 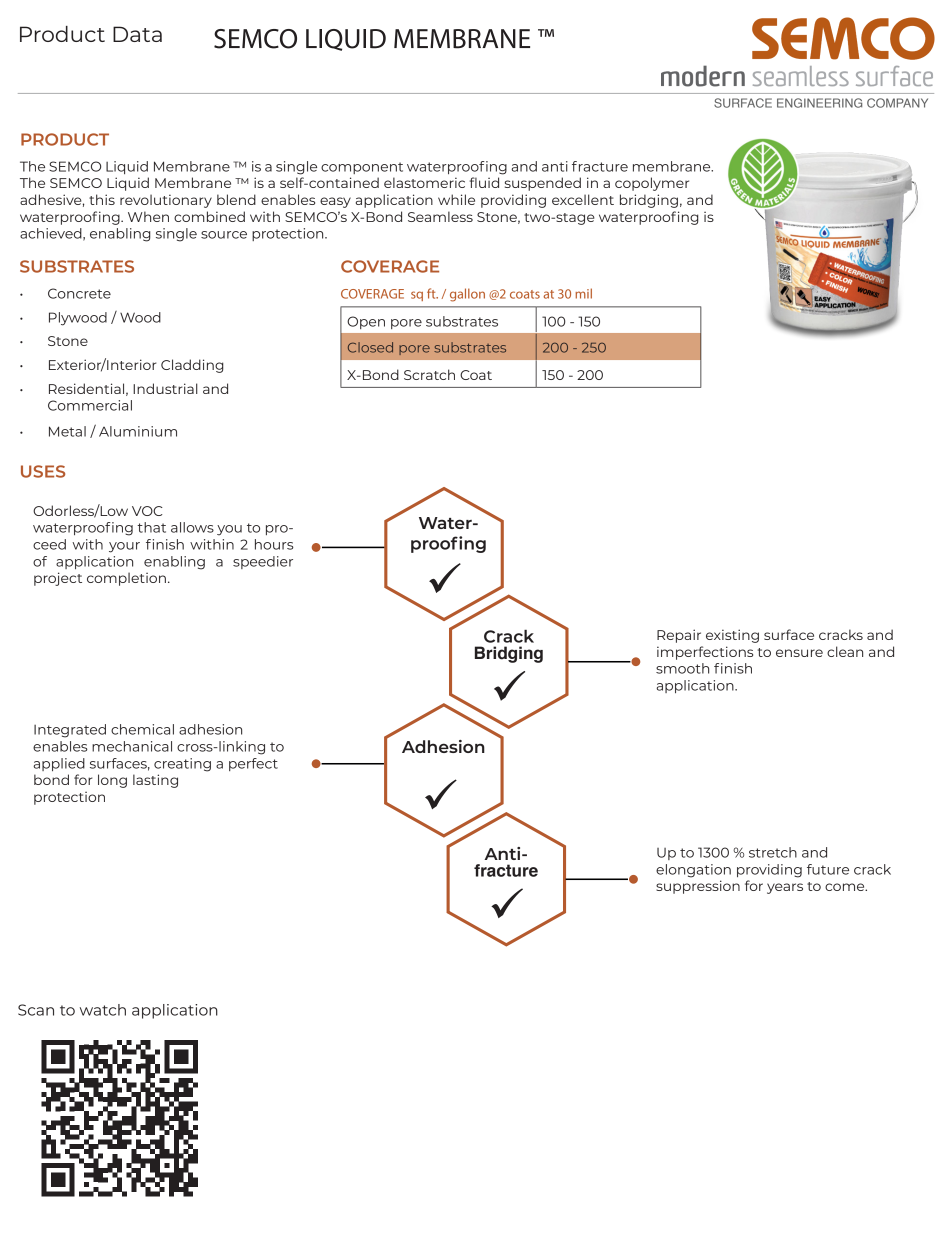 I want to click on stretch, so click(x=773, y=852).
